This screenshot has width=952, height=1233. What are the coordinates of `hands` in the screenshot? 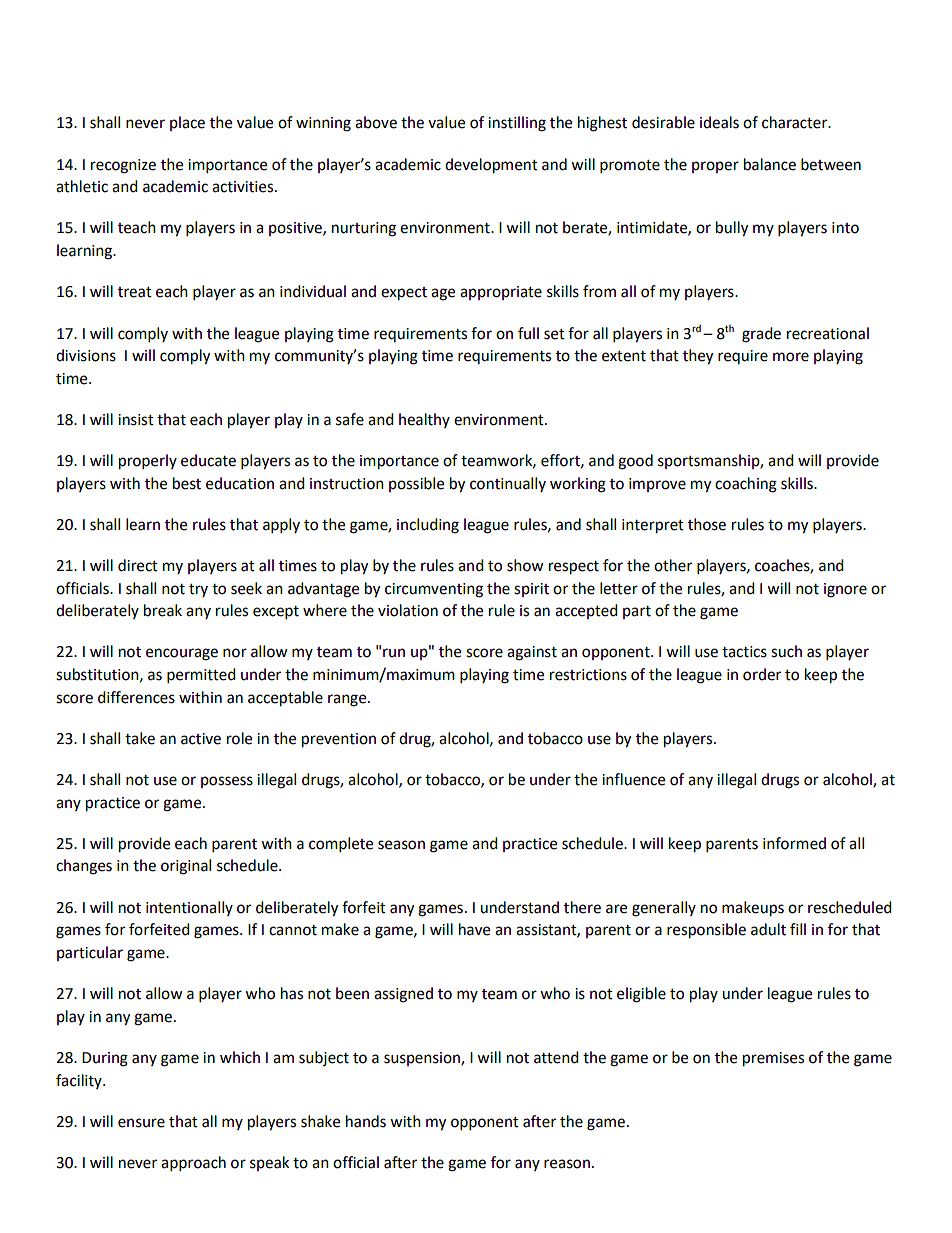 It's located at (366, 1121).
